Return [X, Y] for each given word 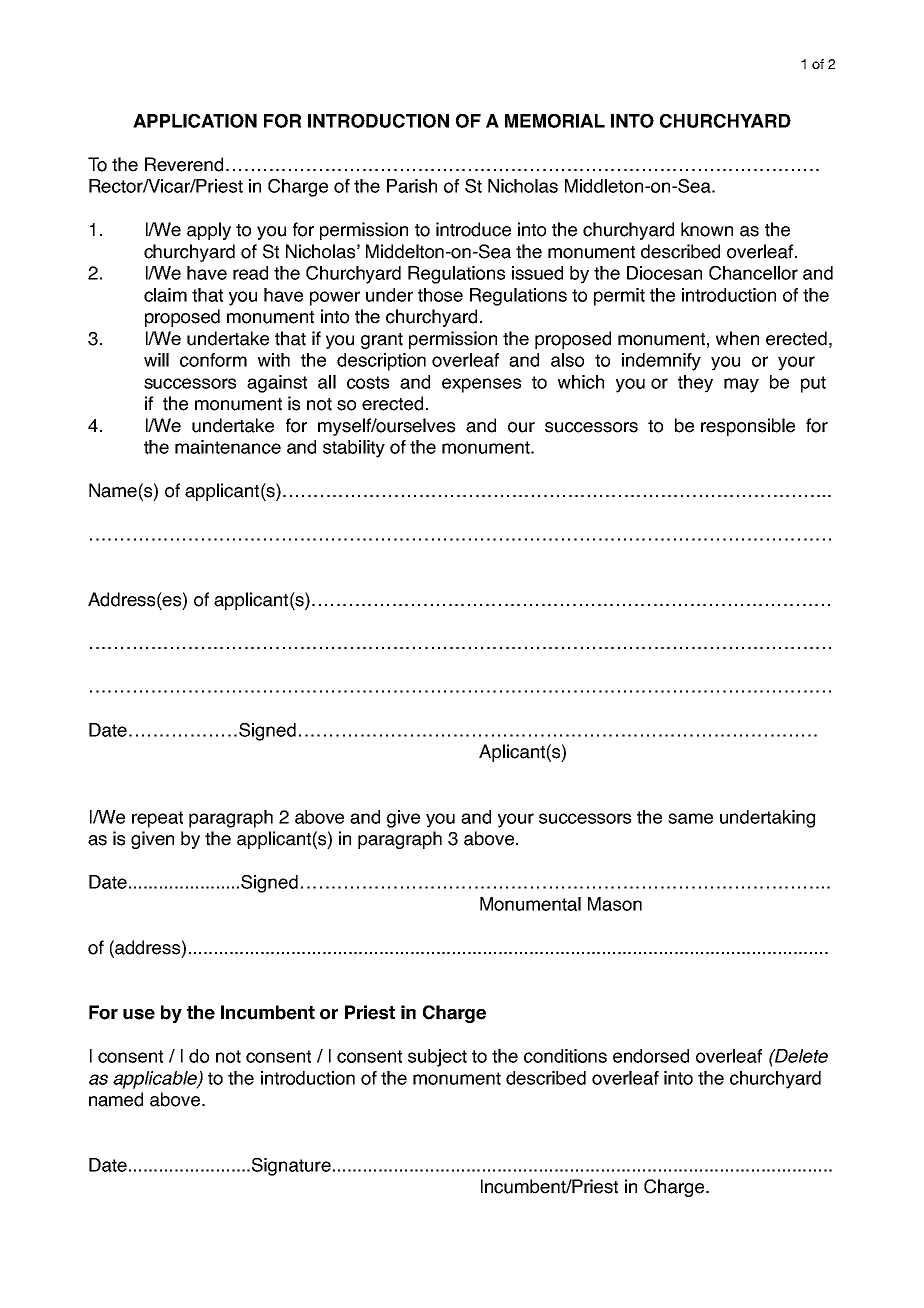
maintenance [228, 447]
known [707, 229]
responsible [748, 427]
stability [354, 449]
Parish [412, 186]
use [139, 1014]
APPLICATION [195, 121]
